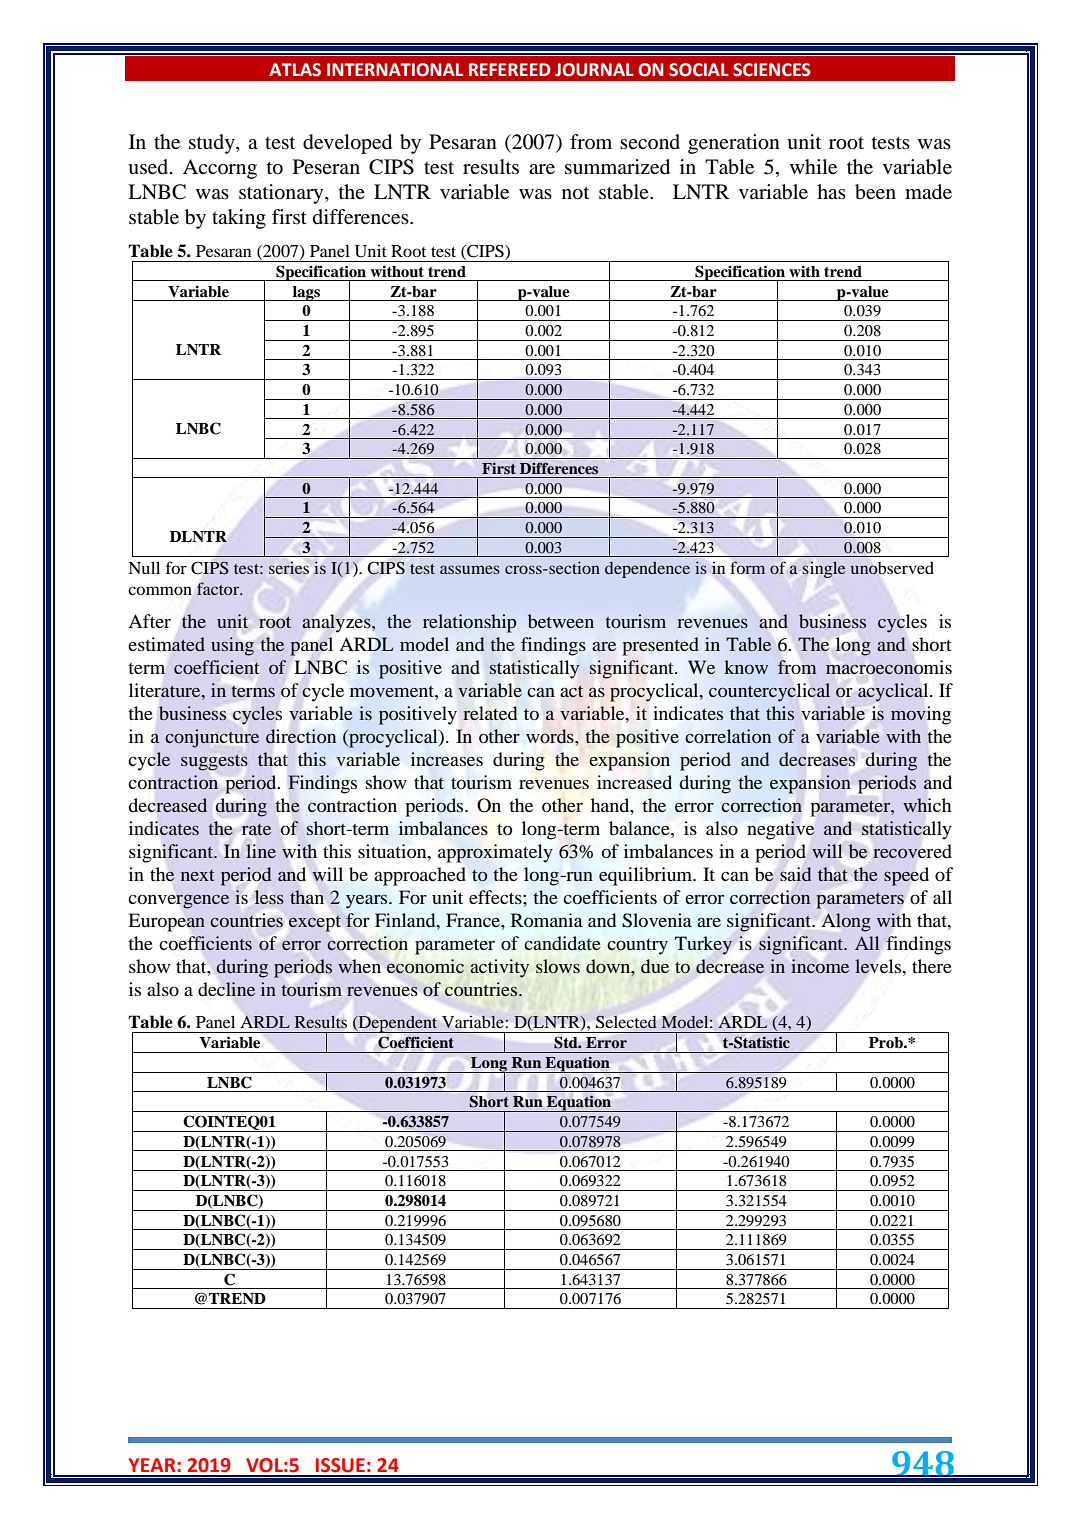 The image size is (1081, 1529). I want to click on has, so click(831, 191).
